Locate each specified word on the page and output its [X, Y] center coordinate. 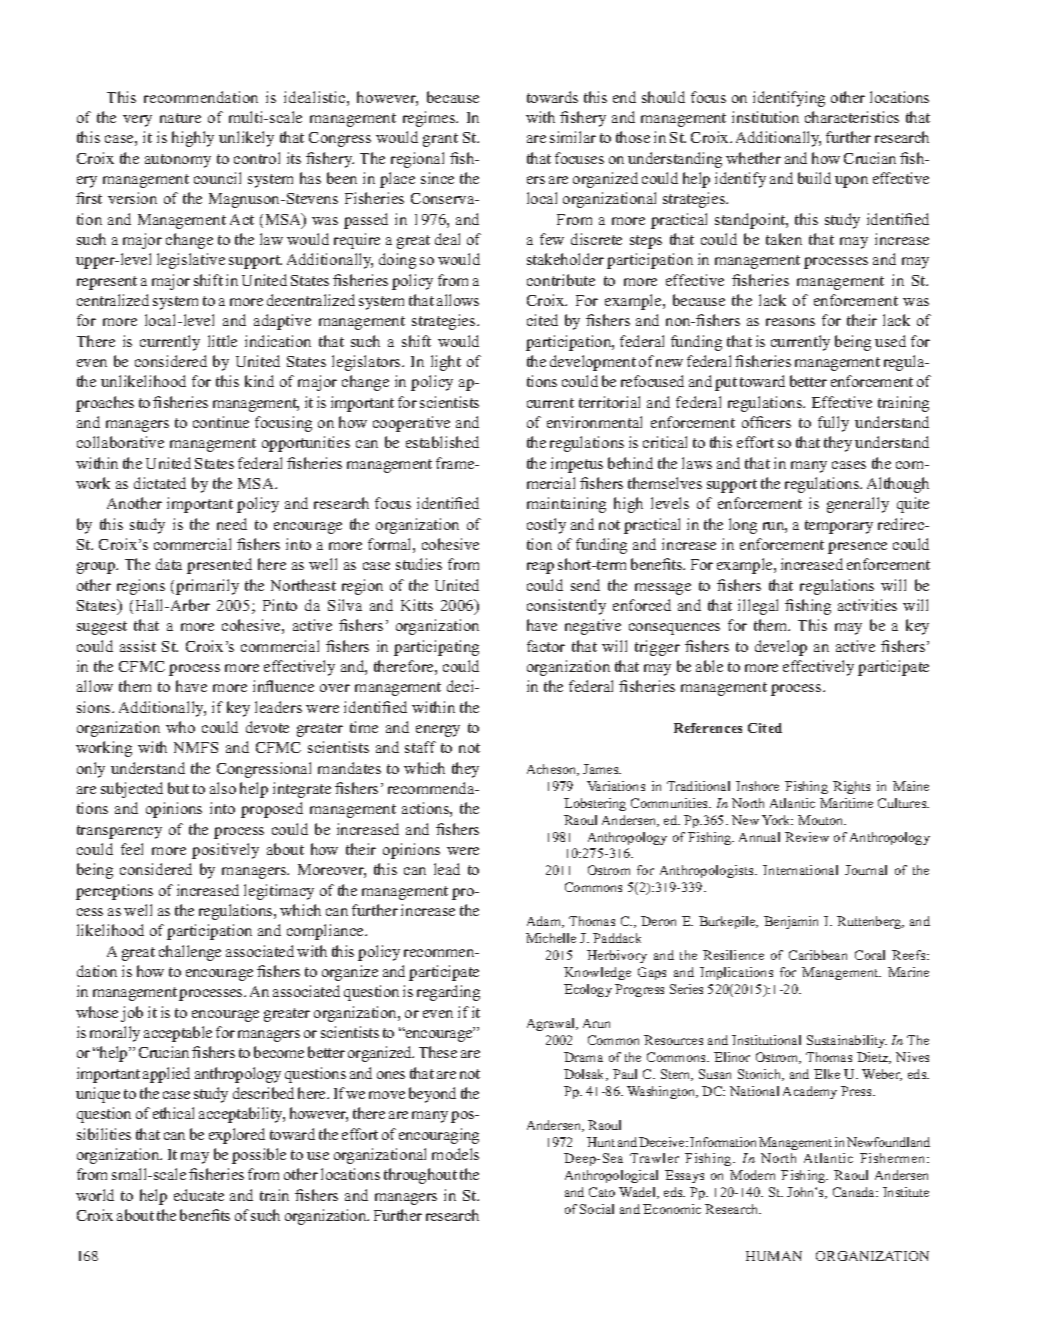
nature [180, 118]
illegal [758, 607]
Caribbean [818, 955]
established [442, 442]
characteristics [852, 117]
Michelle [551, 938]
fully [833, 424]
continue [221, 422]
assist [138, 646]
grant [440, 140]
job [132, 1014]
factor [546, 646]
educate [199, 1195]
